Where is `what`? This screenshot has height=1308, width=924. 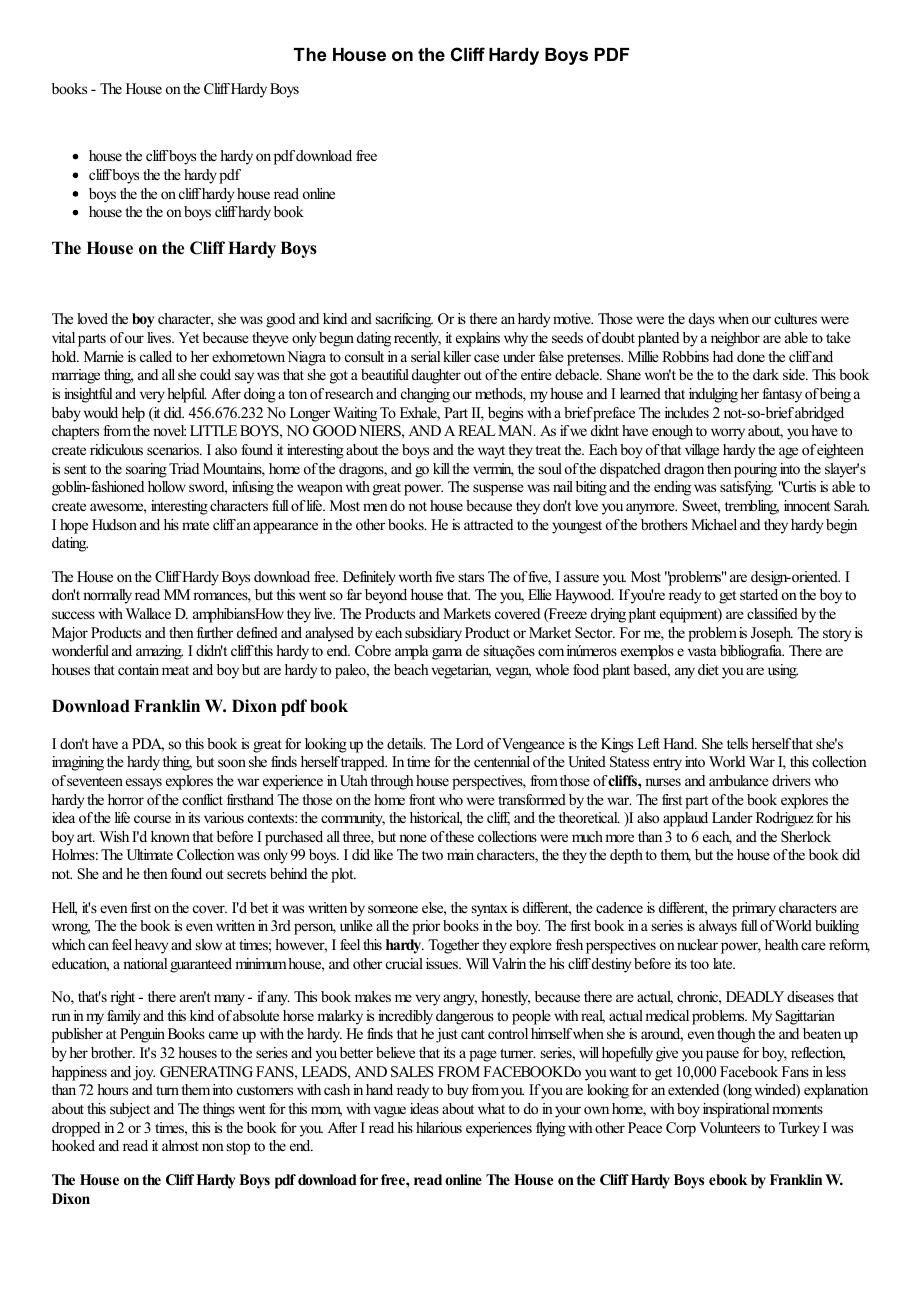 what is located at coordinates (491, 1108).
